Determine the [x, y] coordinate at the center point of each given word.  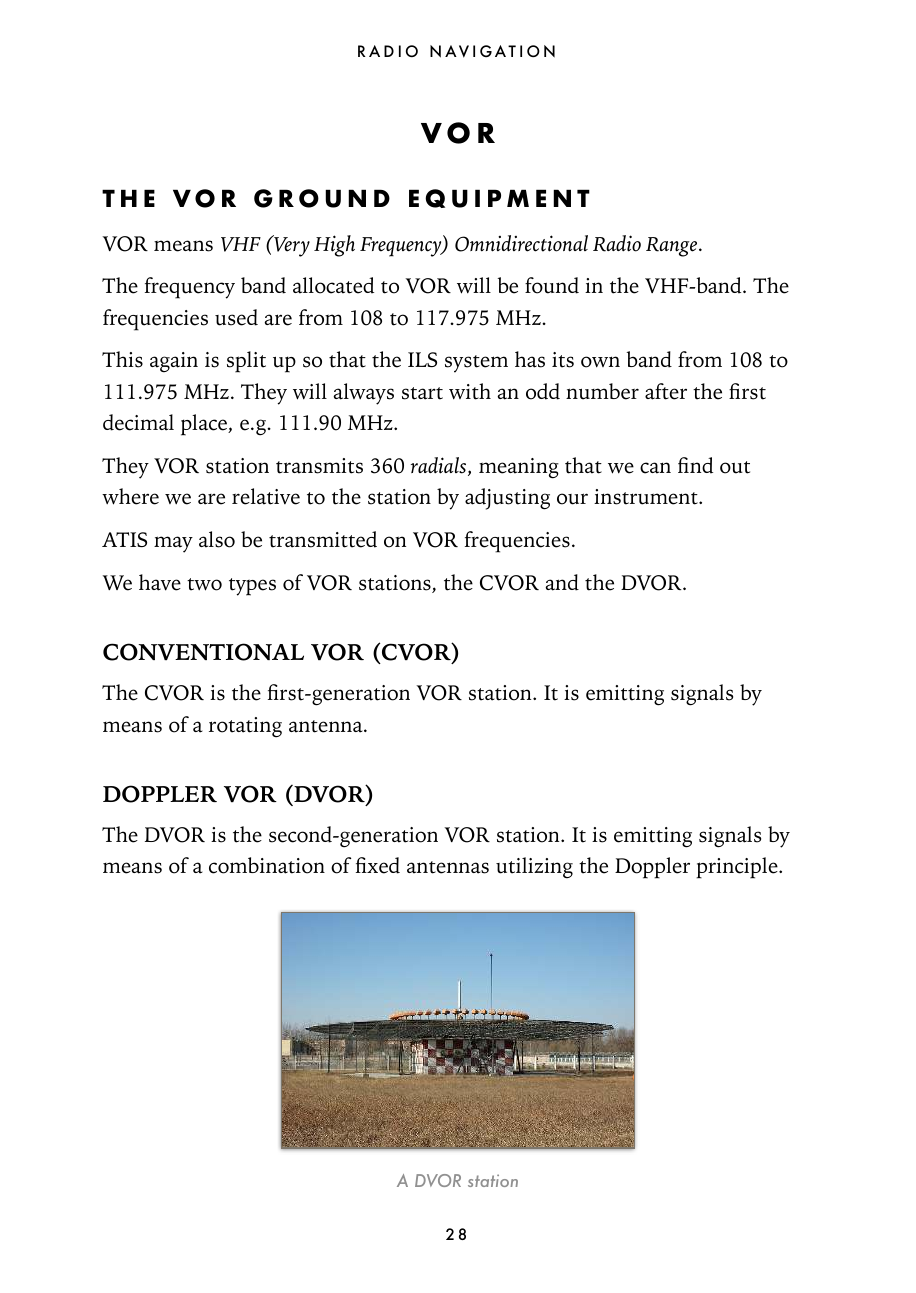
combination [267, 865]
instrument [647, 497]
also [217, 539]
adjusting [507, 499]
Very [291, 246]
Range [673, 247]
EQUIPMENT [499, 198]
